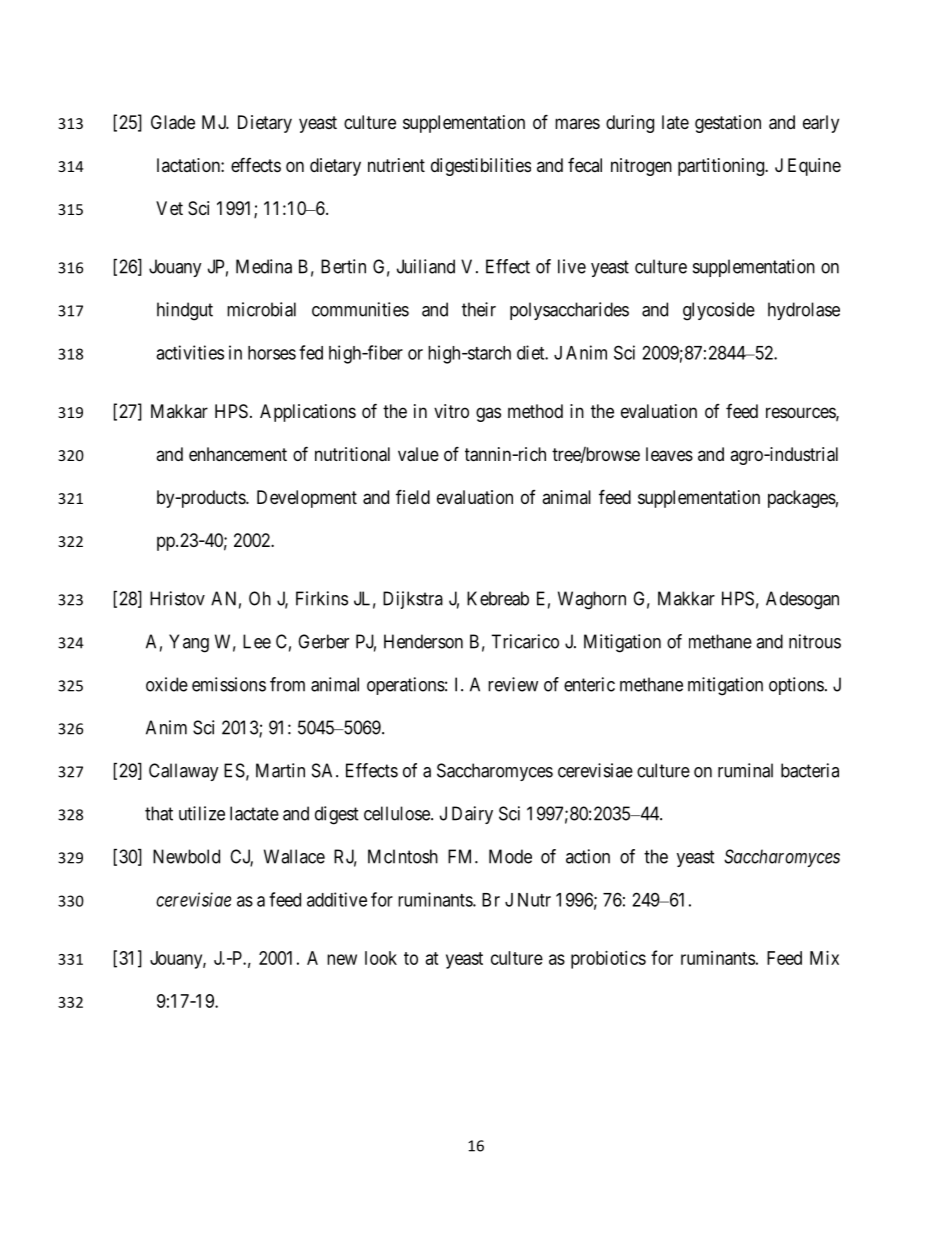  What do you see at coordinates (337, 899) in the screenshot?
I see `additive` at bounding box center [337, 899].
